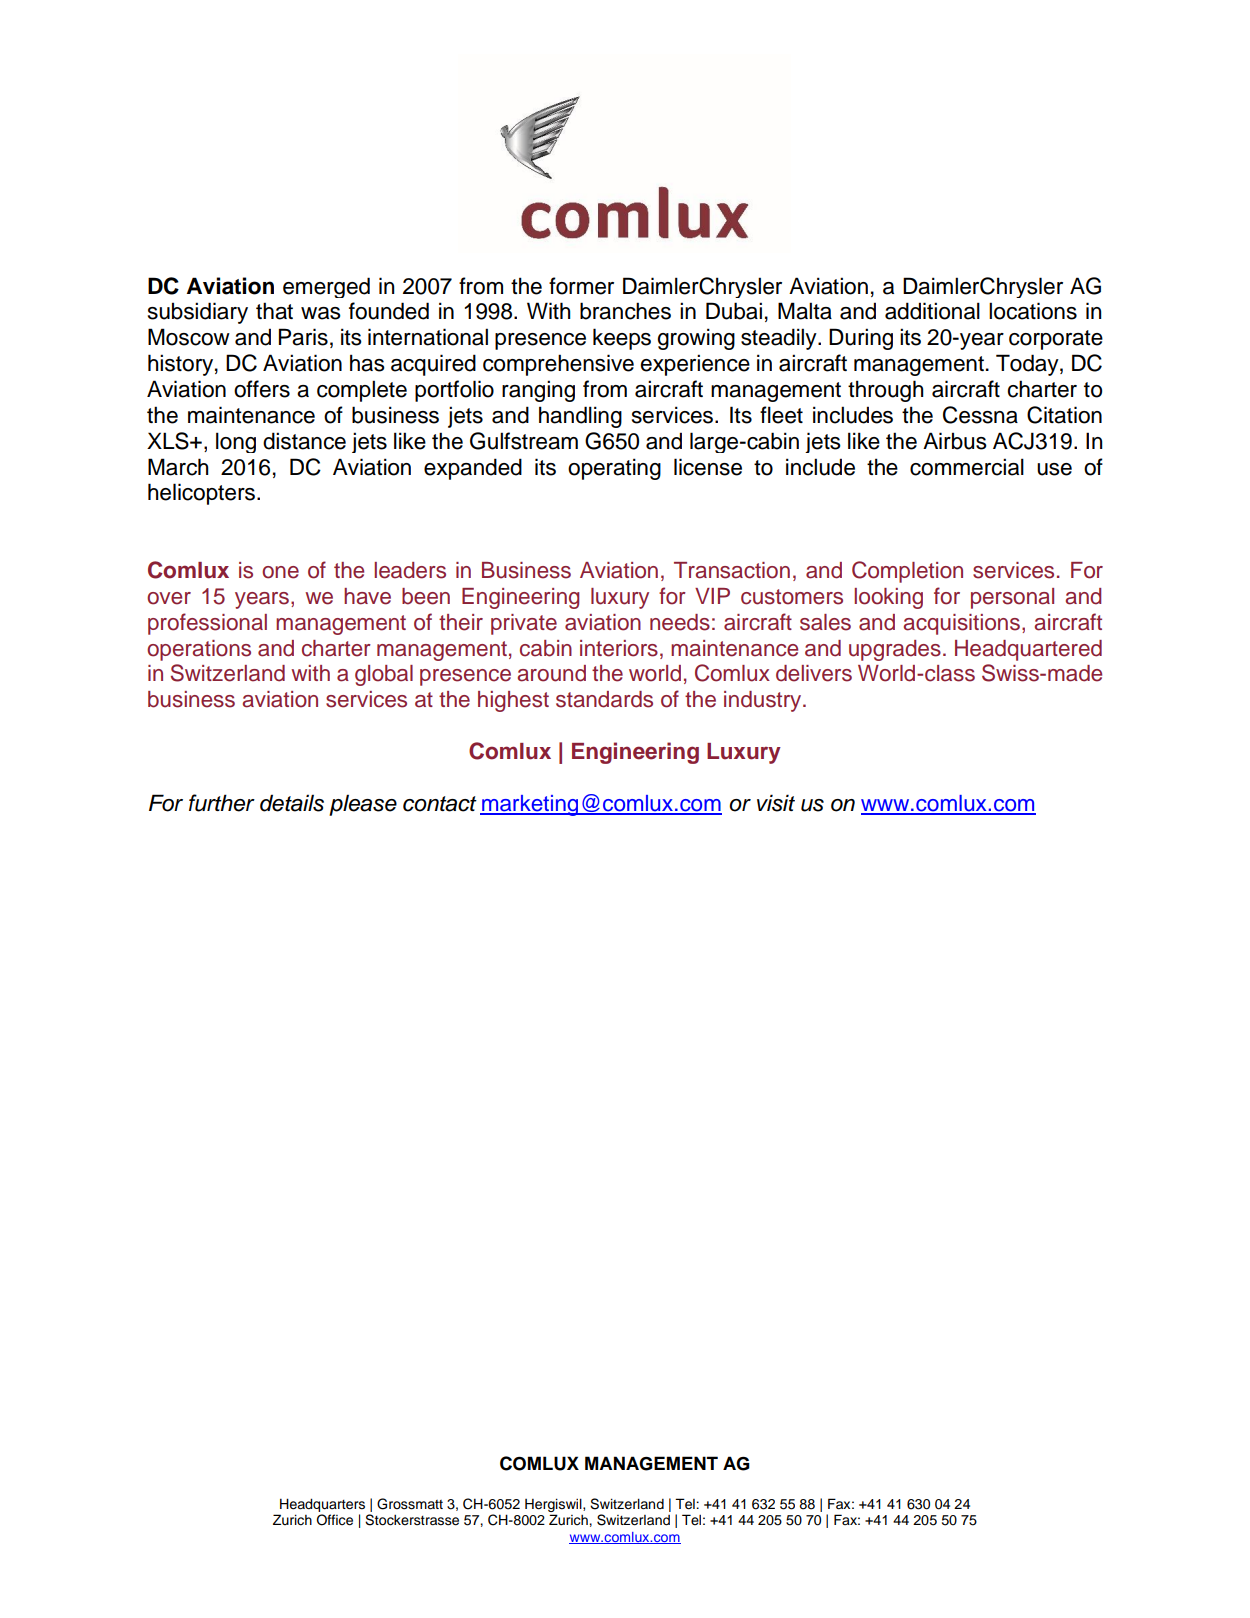 Image resolution: width=1250 pixels, height=1618 pixels. I want to click on visit, so click(776, 803).
